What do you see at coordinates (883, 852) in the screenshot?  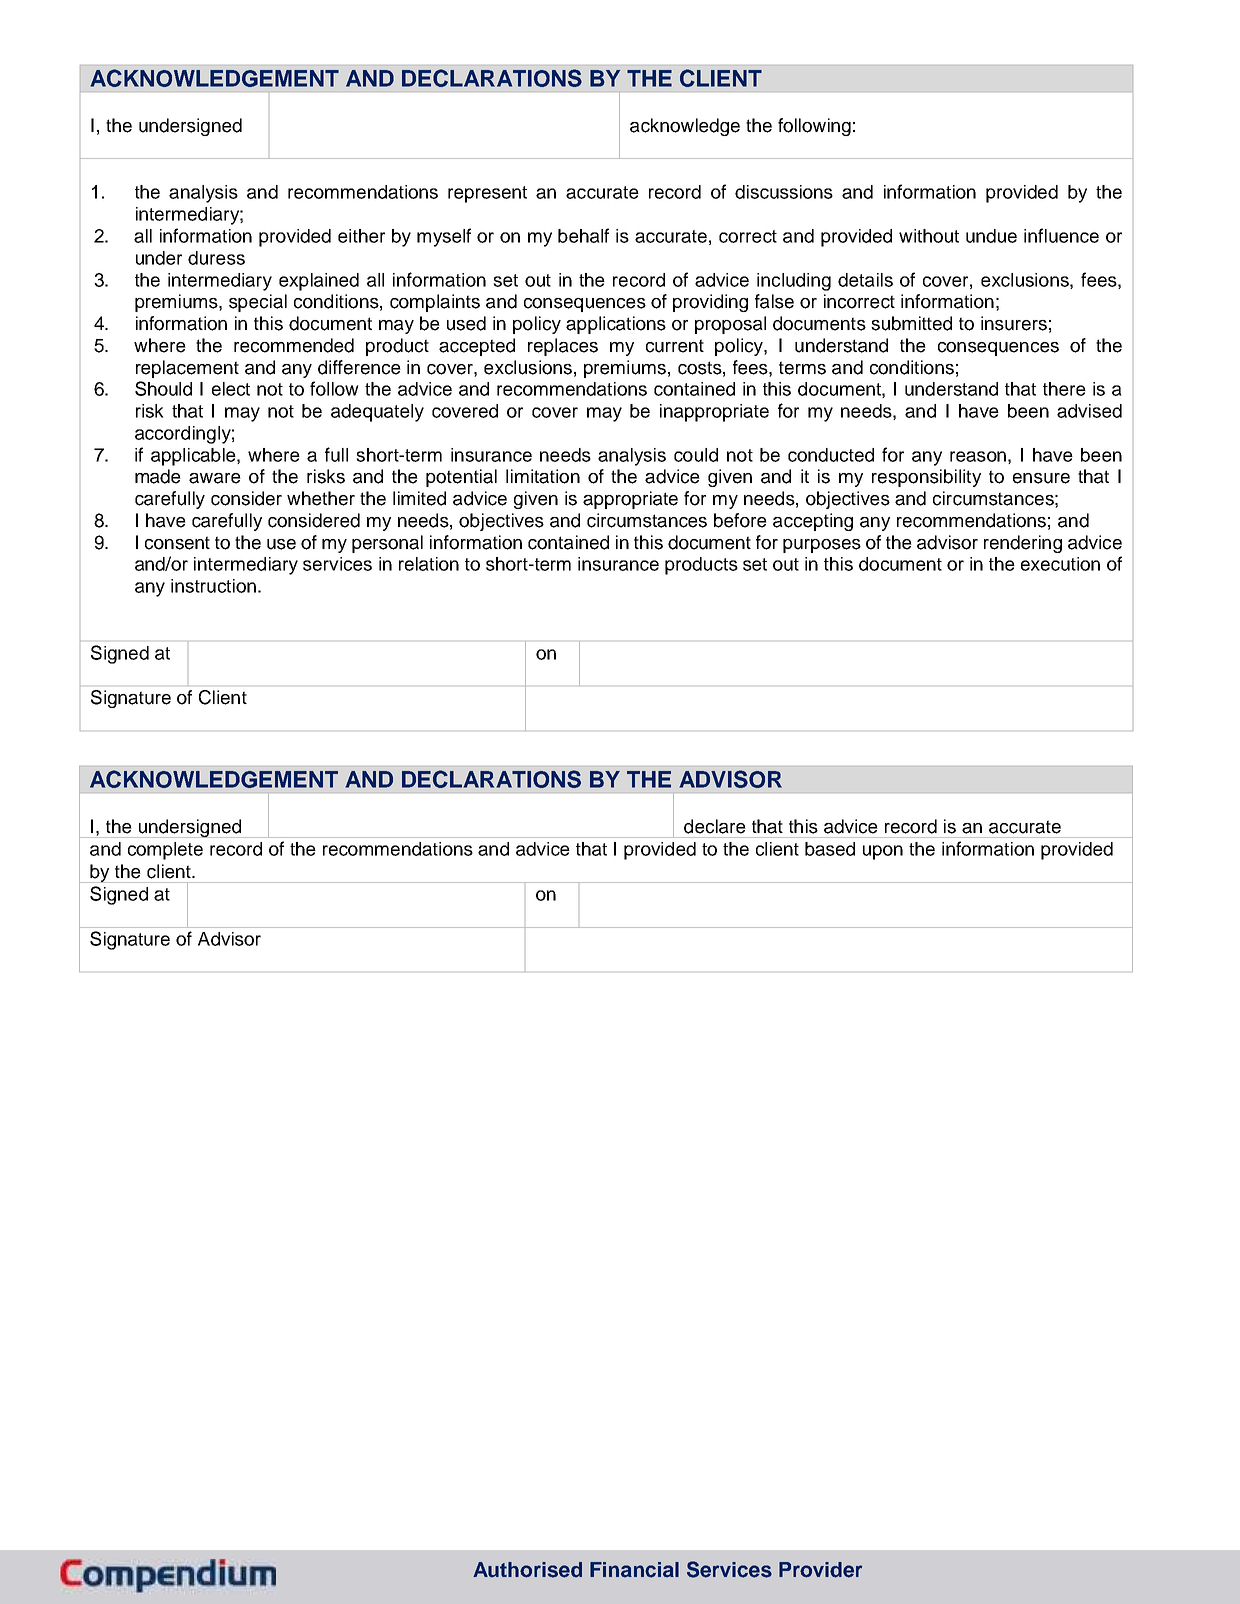 I see `upon` at bounding box center [883, 852].
